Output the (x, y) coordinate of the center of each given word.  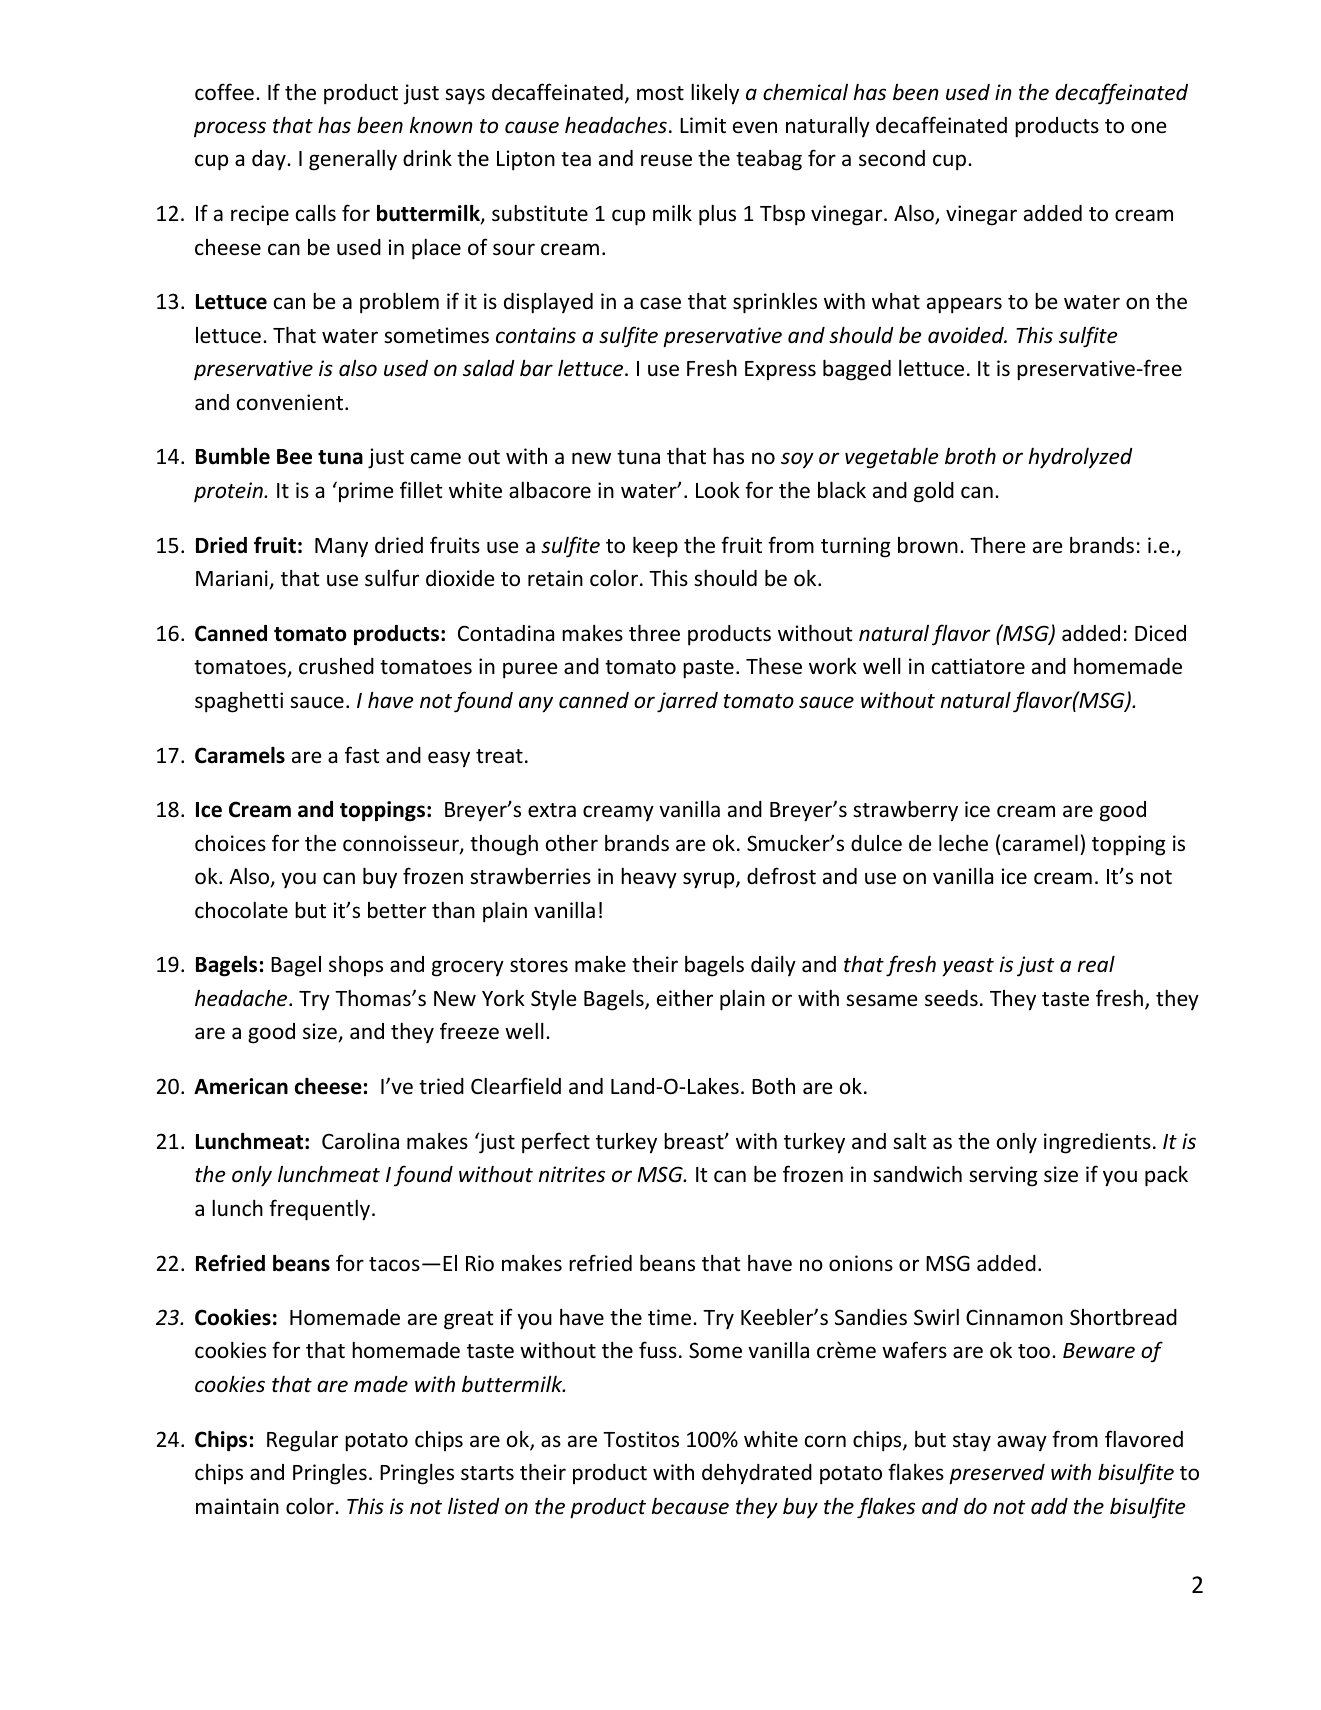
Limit (703, 125)
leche (963, 843)
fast (362, 754)
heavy (649, 877)
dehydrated (757, 1474)
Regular (302, 1441)
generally (353, 160)
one (1149, 127)
